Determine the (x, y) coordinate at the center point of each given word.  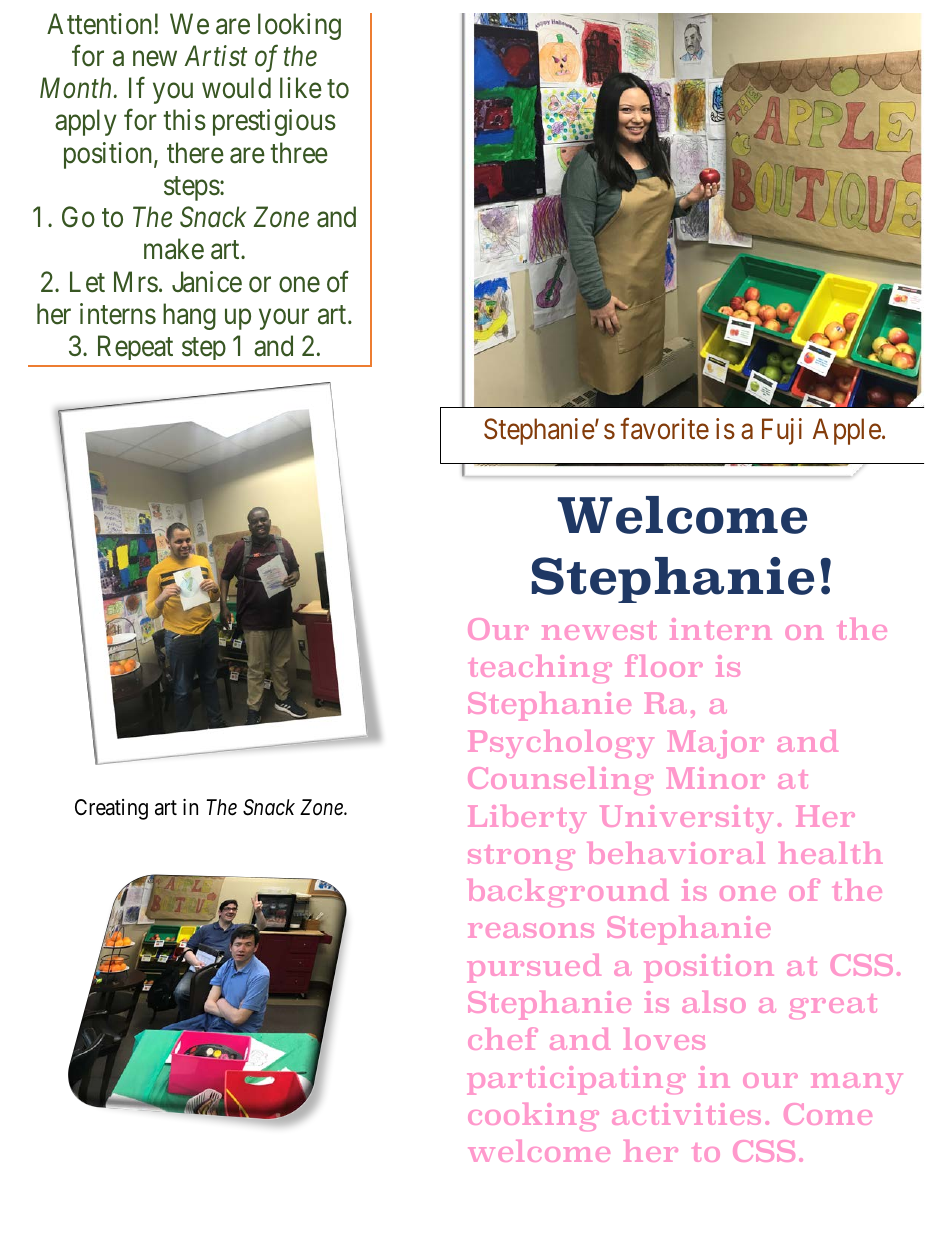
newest (599, 630)
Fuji (782, 431)
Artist (215, 56)
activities (686, 1114)
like (301, 88)
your (284, 319)
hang (189, 316)
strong (521, 857)
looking (299, 26)
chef (503, 1038)
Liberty (527, 819)
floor (664, 665)
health (831, 853)
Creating (111, 809)
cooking (533, 1117)
